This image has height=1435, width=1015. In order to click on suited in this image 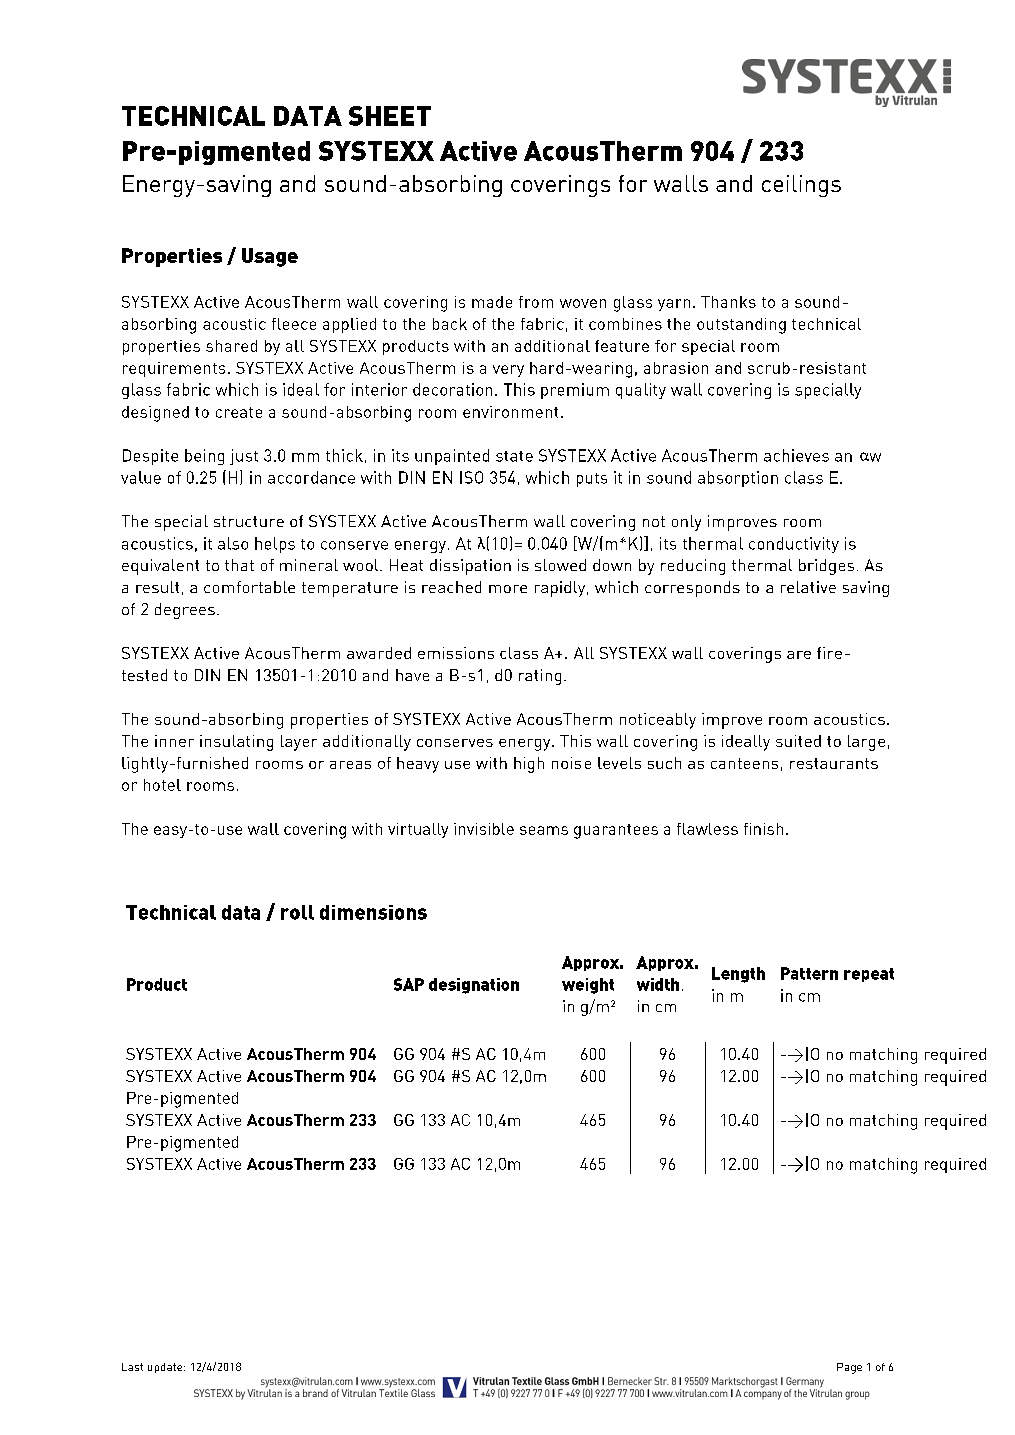, I will do `click(798, 741)`.
